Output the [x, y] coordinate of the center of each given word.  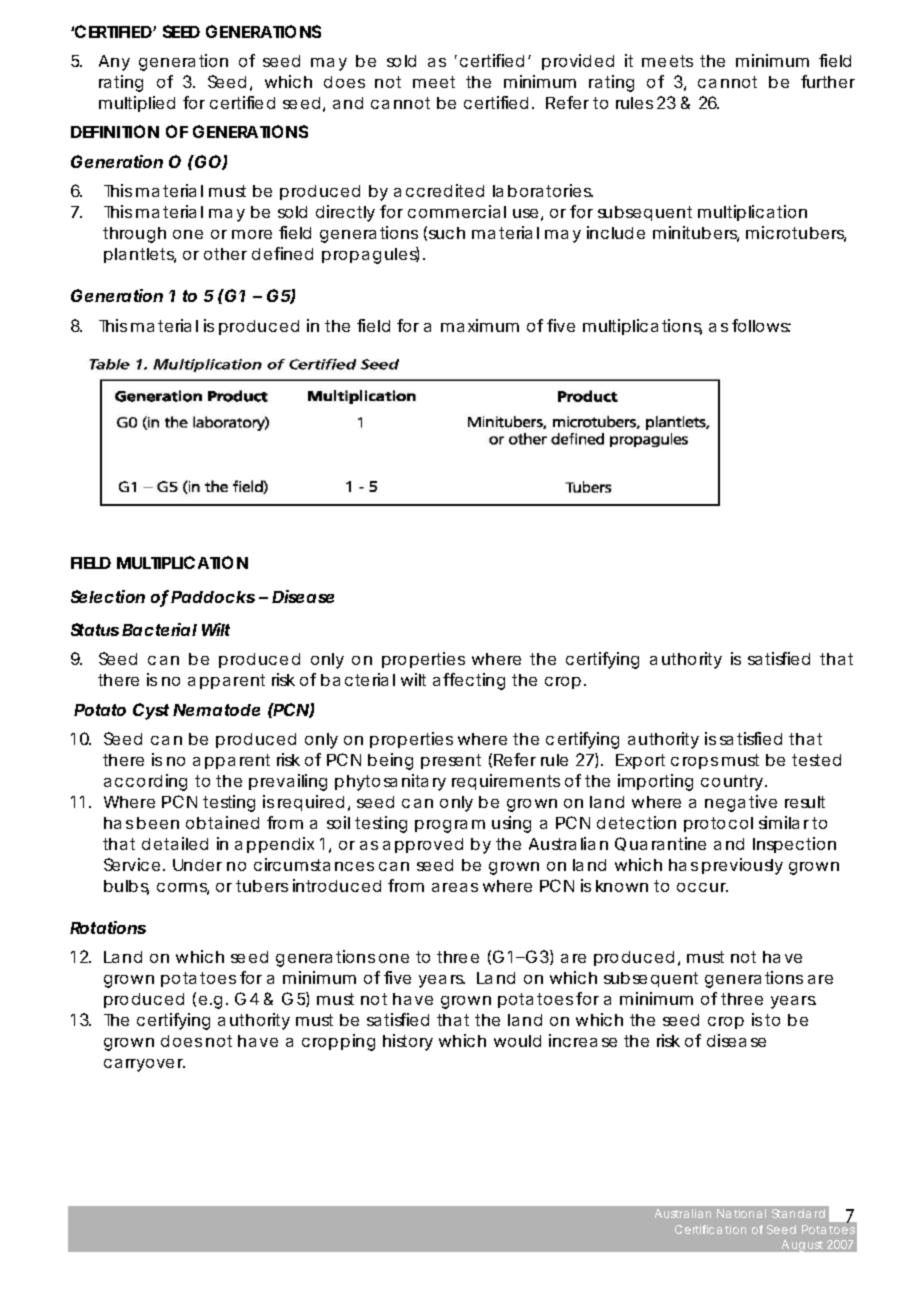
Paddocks [213, 597]
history [408, 1042]
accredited [439, 190]
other [225, 254]
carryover [144, 1065]
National [741, 1213]
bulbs [126, 887]
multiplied [137, 104]
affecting [469, 681]
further [828, 81]
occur [702, 887]
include [616, 232]
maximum [480, 325]
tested [816, 760]
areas [455, 887]
